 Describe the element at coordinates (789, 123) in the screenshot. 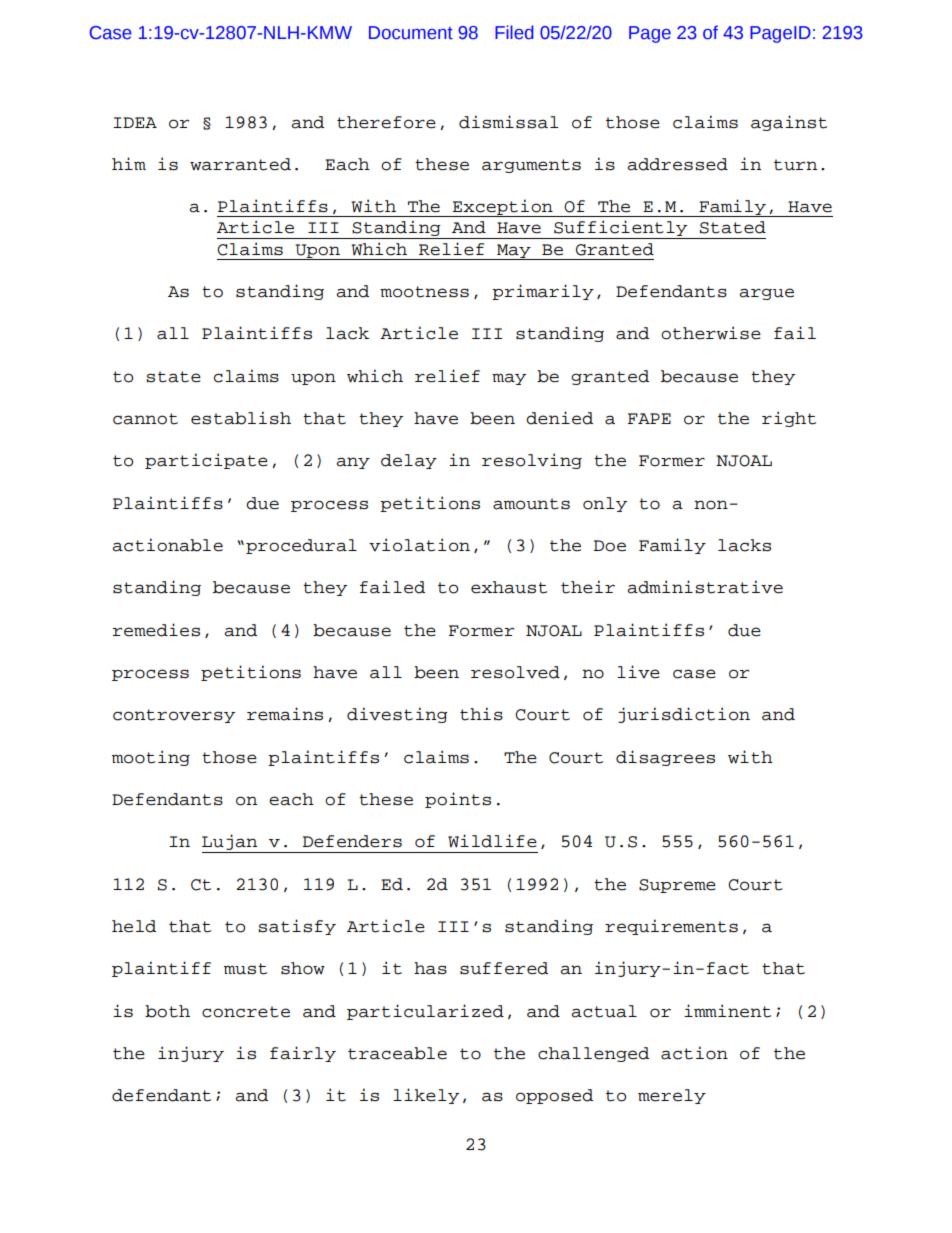

I see `against` at that location.
